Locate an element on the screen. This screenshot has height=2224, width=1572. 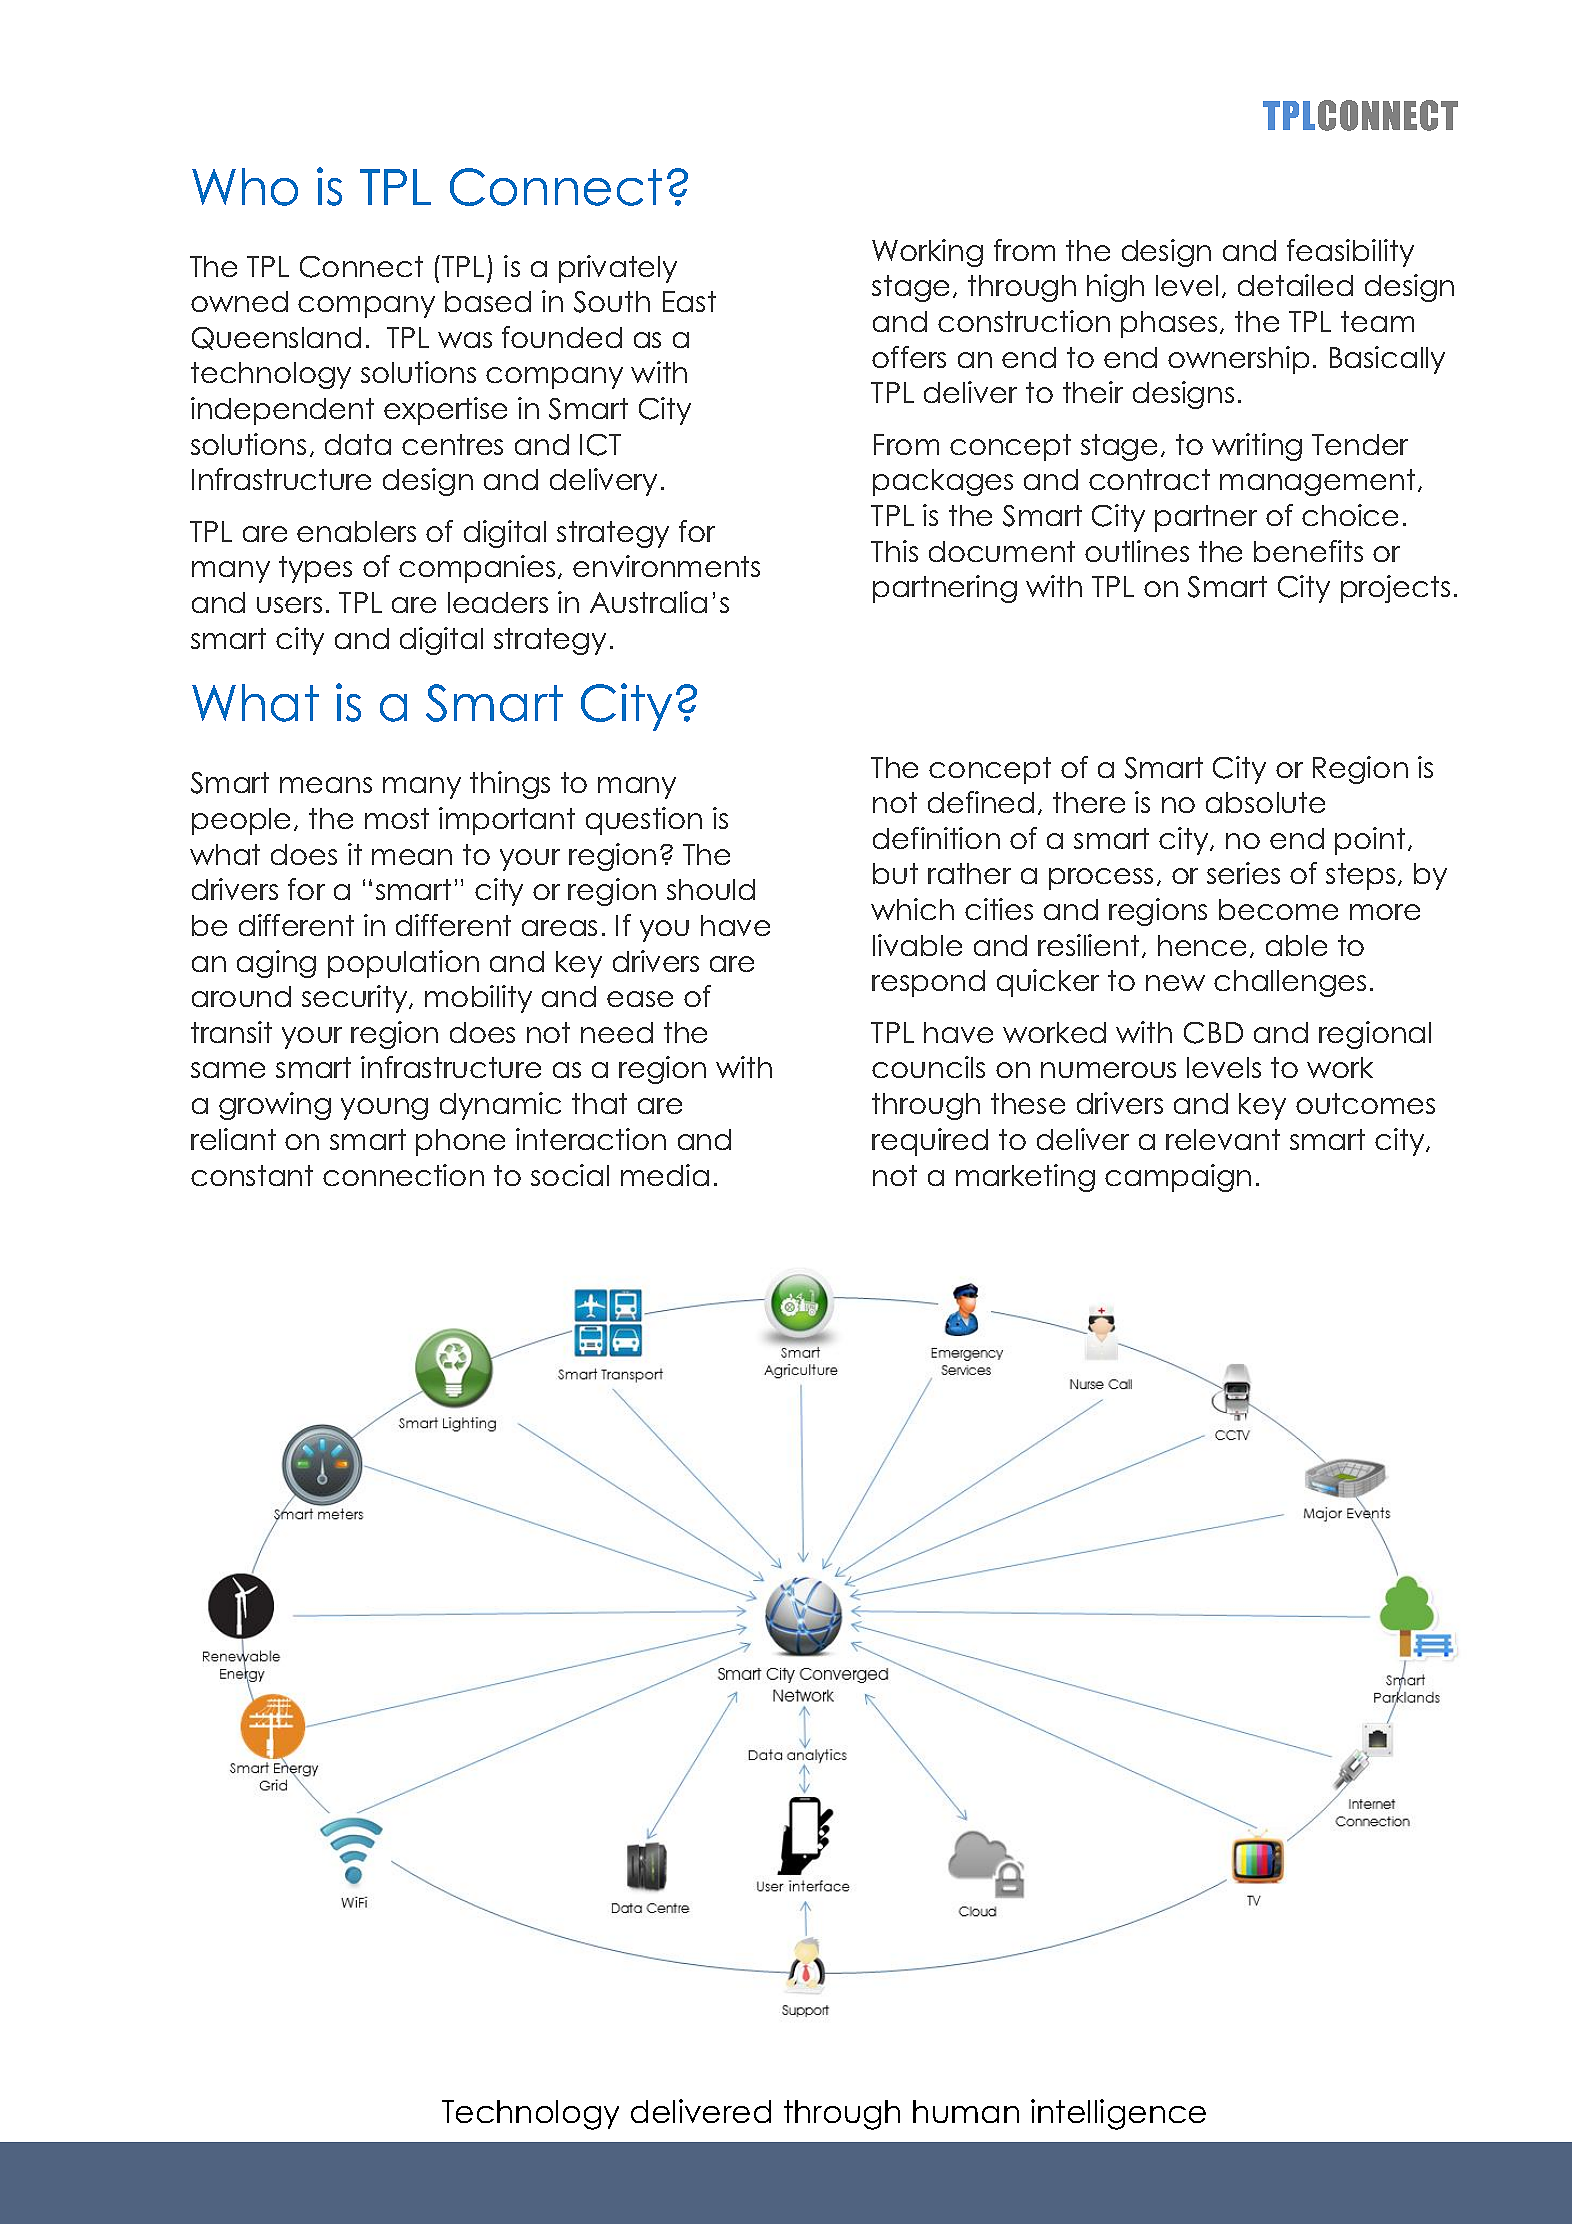
intelligence is located at coordinates (1118, 2114).
